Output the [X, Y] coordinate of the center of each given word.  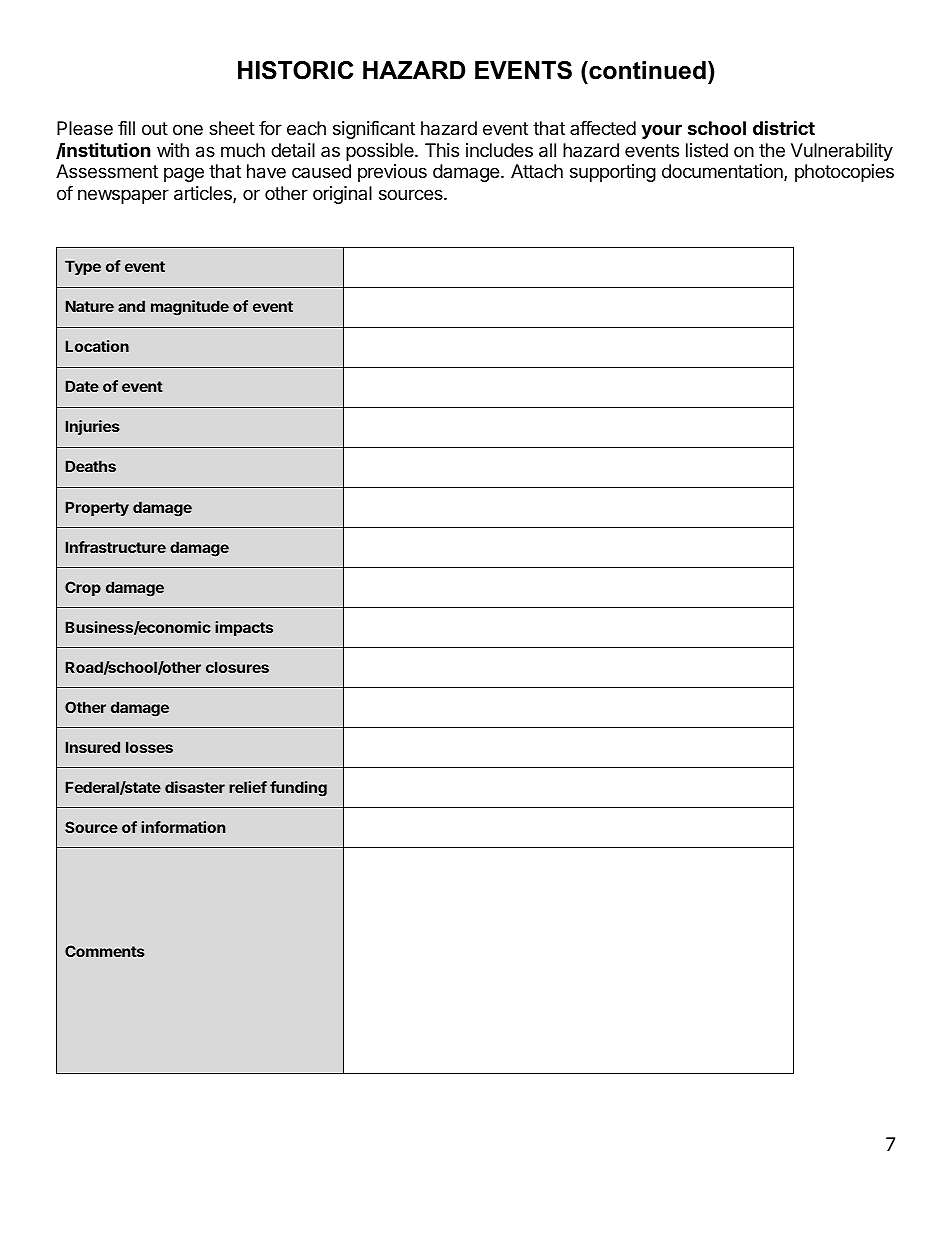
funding [298, 789]
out [155, 128]
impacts [244, 628]
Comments [105, 951]
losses [149, 747]
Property [97, 508]
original [342, 195]
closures [237, 667]
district [784, 127]
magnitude [190, 308]
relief [248, 787]
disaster [195, 787]
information [183, 827]
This [442, 150]
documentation [723, 172]
